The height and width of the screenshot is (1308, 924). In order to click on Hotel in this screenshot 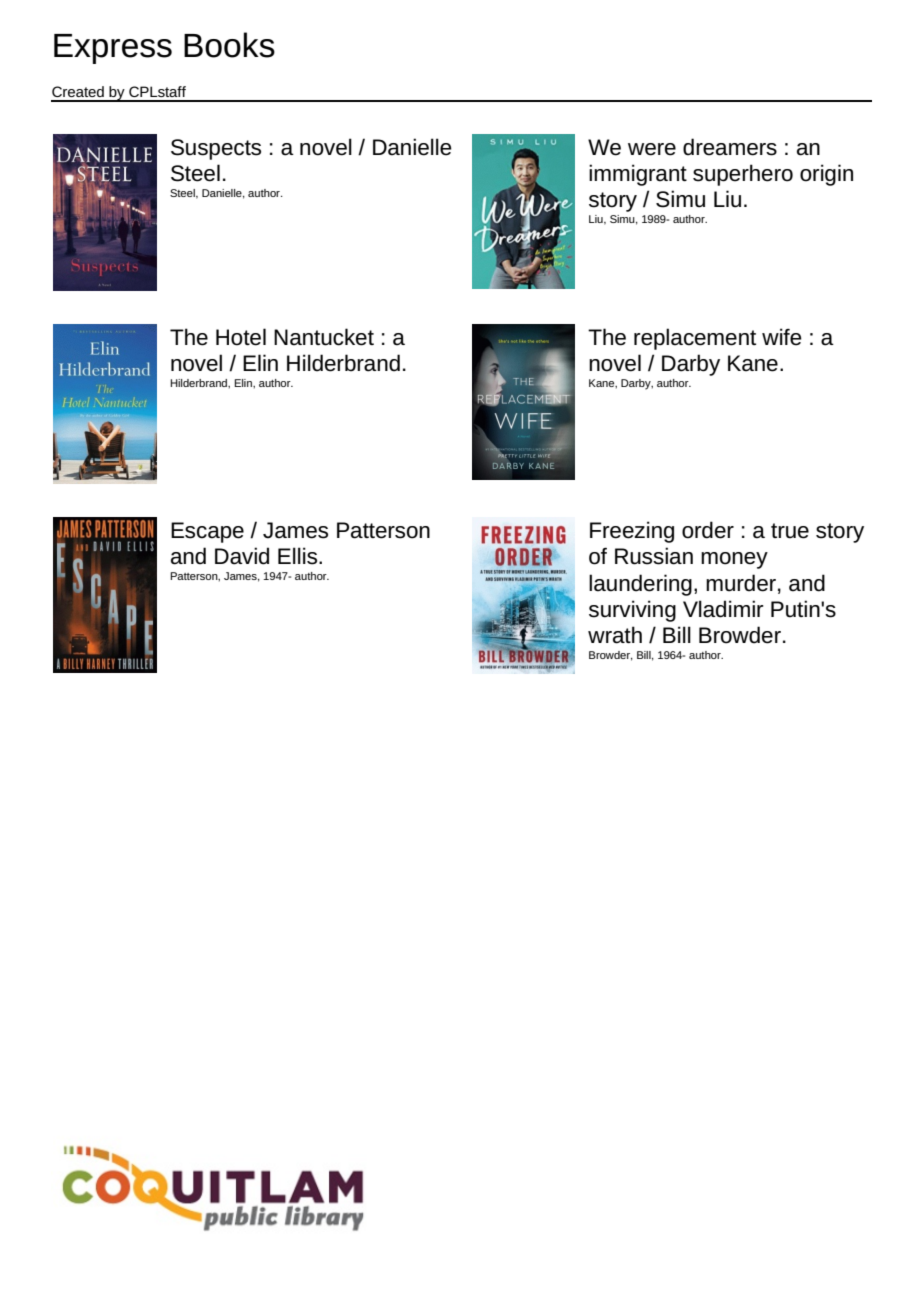, I will do `click(241, 337)`.
